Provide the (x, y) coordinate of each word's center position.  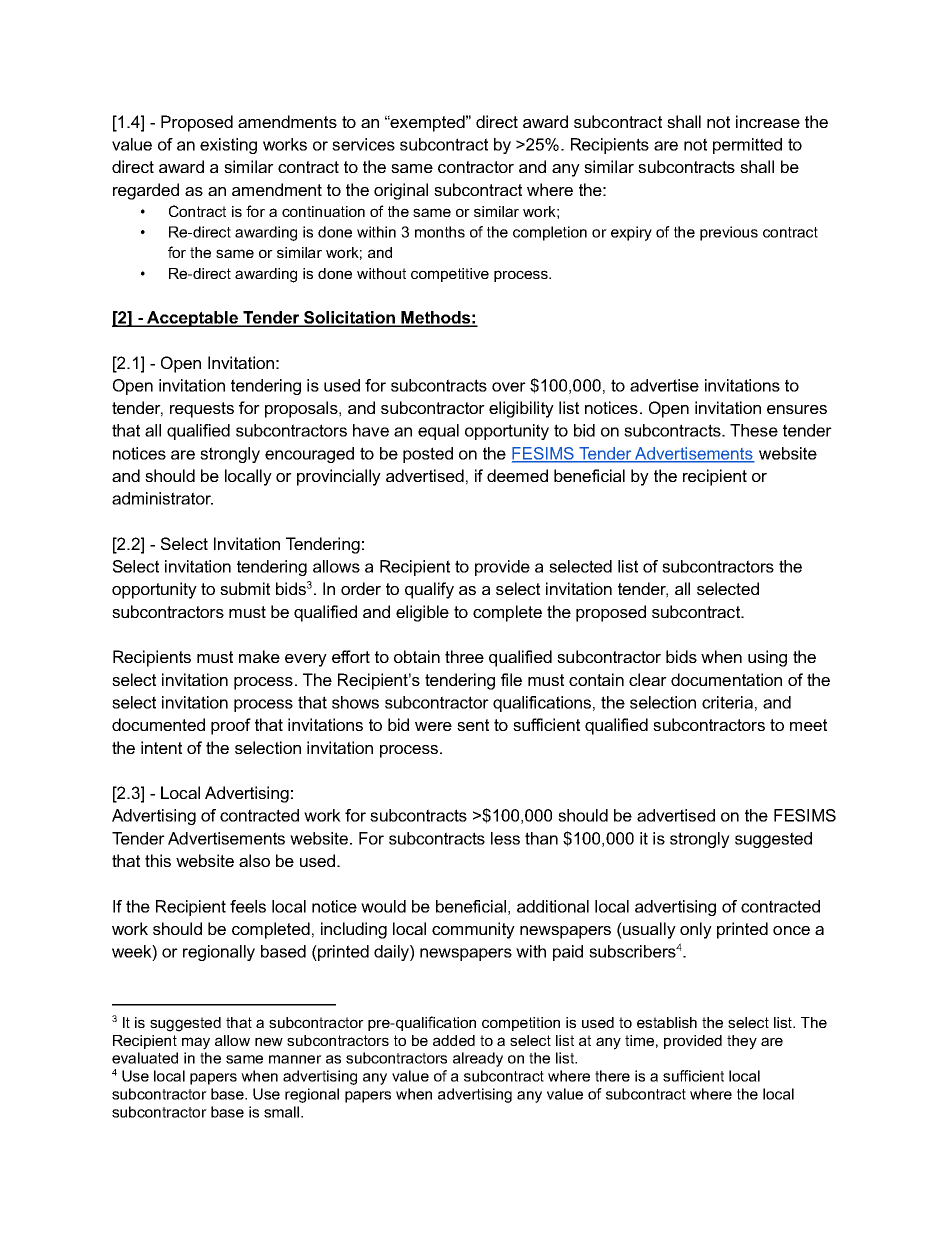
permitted (747, 146)
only (696, 930)
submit (245, 588)
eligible (422, 613)
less (505, 838)
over (509, 387)
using (767, 658)
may (196, 1043)
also (254, 860)
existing (228, 146)
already (478, 1059)
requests (202, 410)
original (401, 191)
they (742, 1042)
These (754, 430)
